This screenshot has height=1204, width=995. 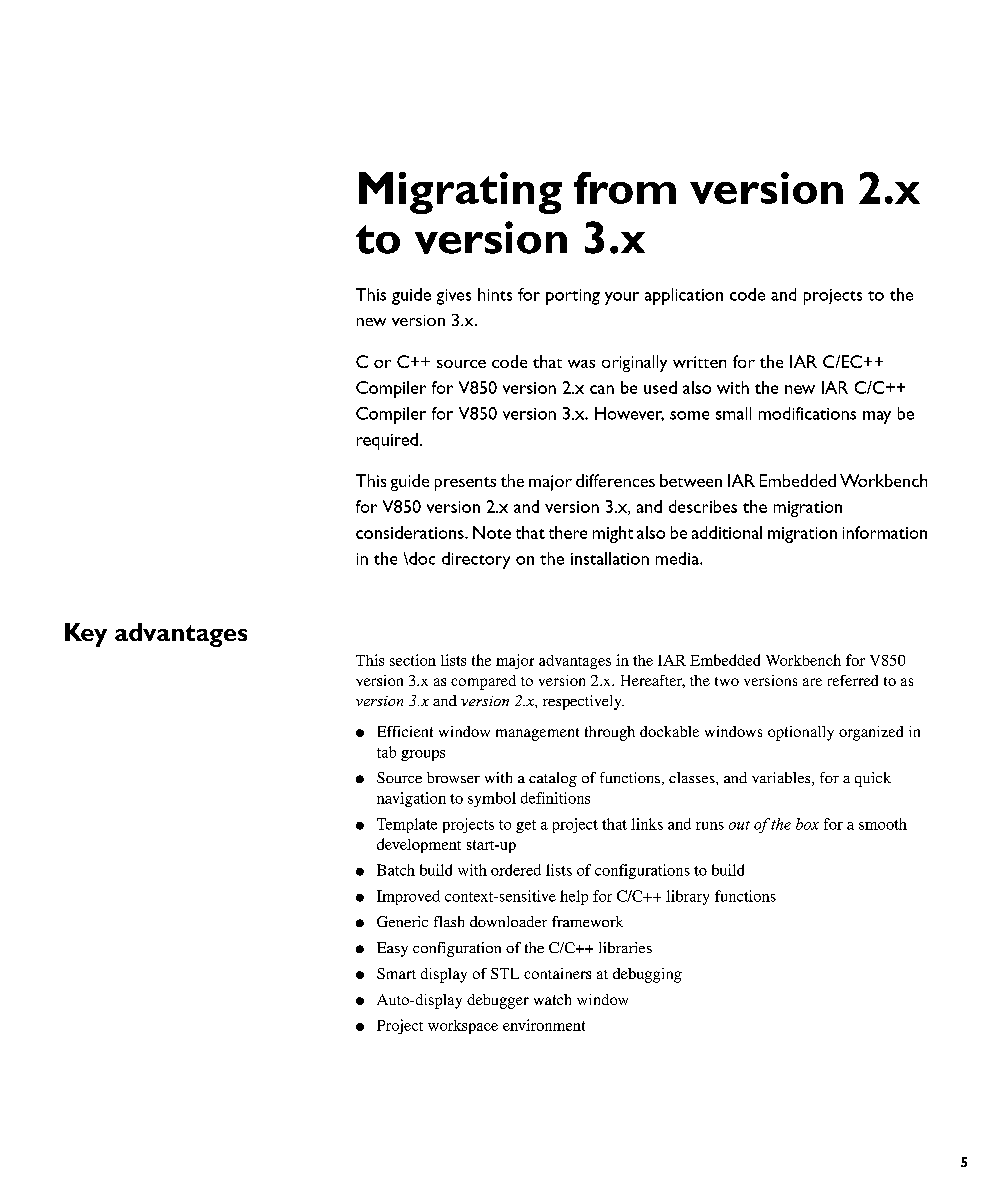 What do you see at coordinates (807, 824) in the screenshot?
I see `box` at bounding box center [807, 824].
